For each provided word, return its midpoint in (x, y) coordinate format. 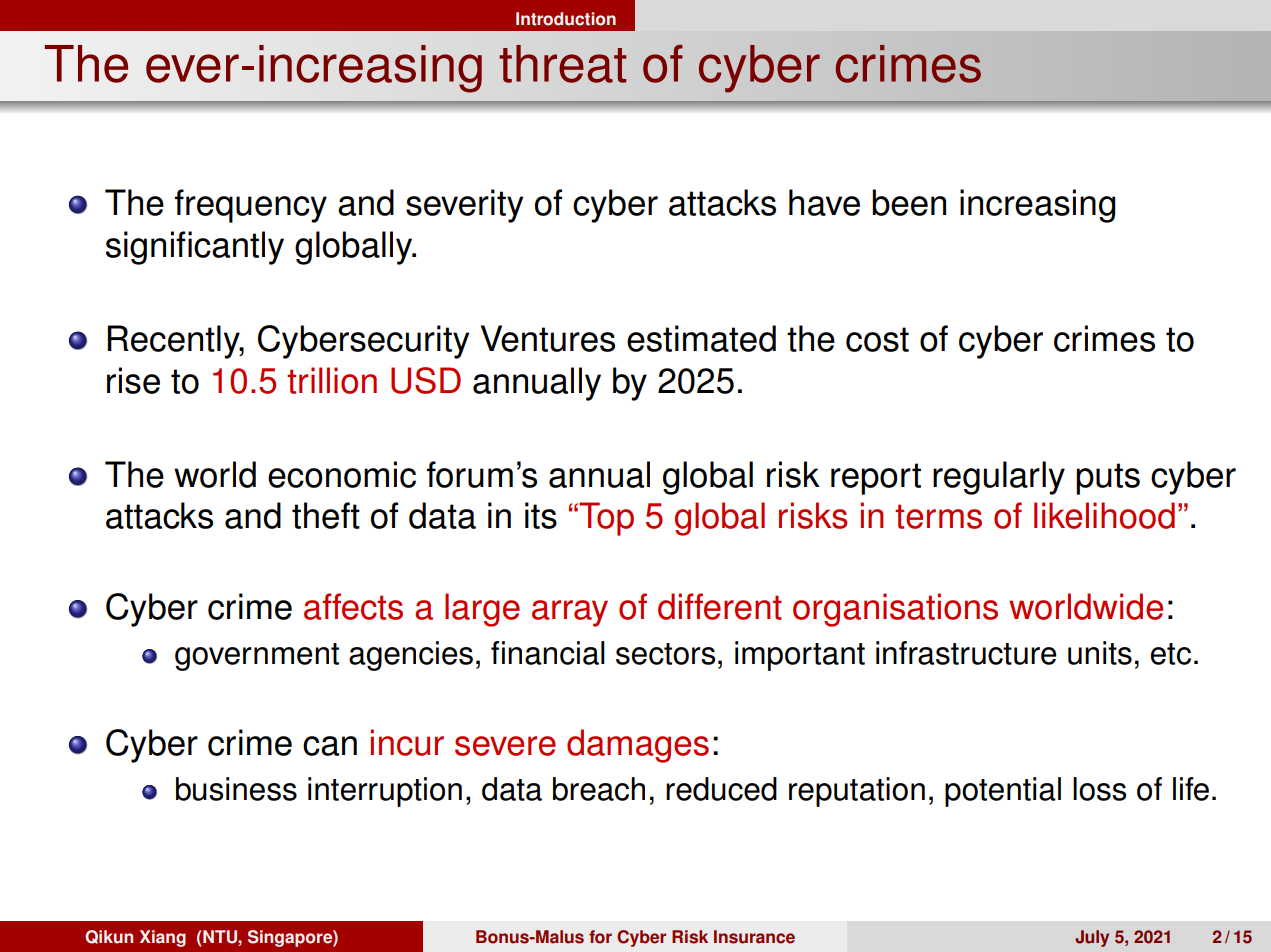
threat (563, 64)
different (720, 606)
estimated (701, 338)
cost (877, 339)
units (1100, 653)
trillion (332, 380)
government (257, 657)
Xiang (163, 938)
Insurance (754, 937)
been (909, 202)
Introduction (566, 19)
